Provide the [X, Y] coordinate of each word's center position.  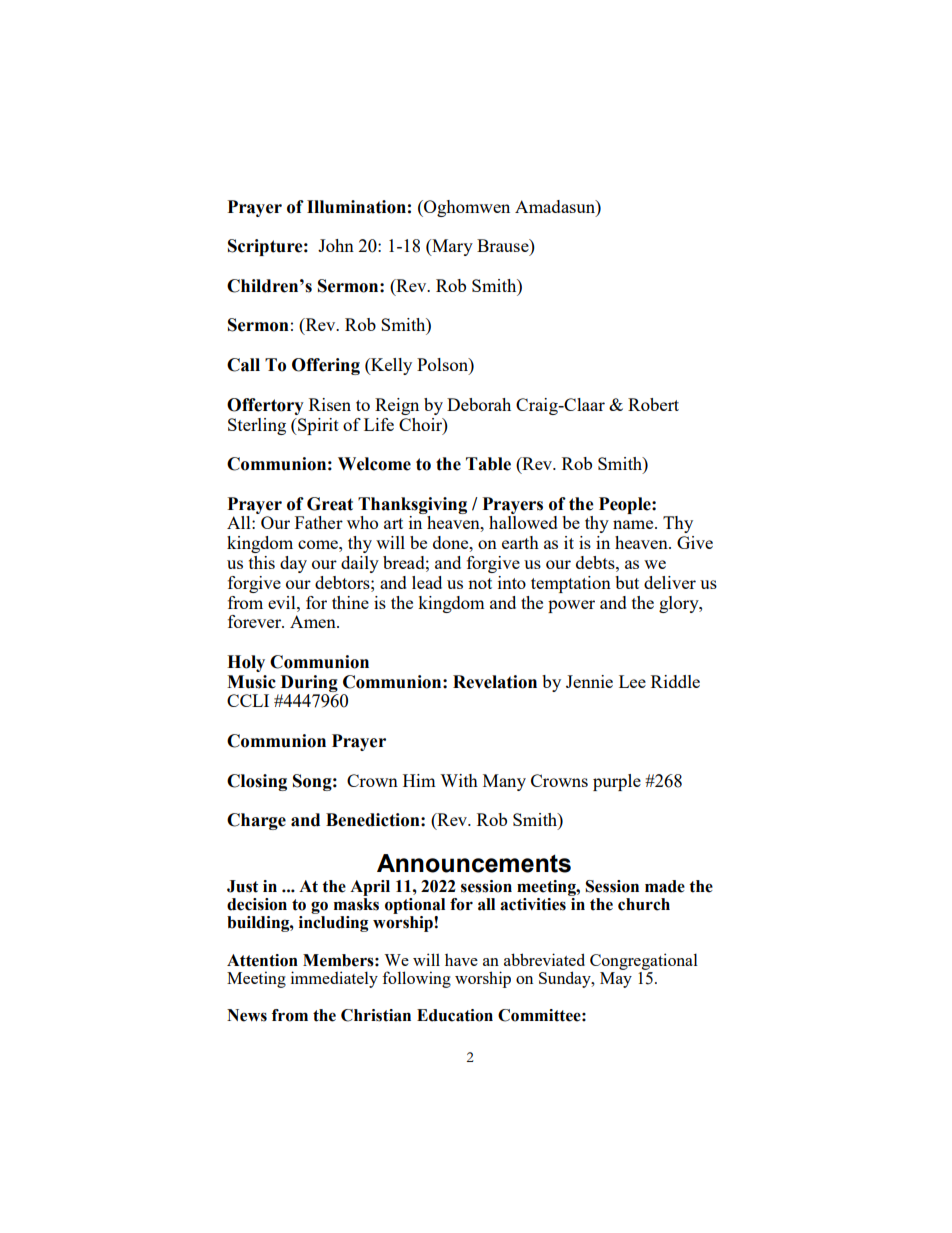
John [336, 245]
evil [283, 602]
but [627, 582]
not [480, 583]
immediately [334, 979]
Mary [451, 247]
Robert [653, 404]
